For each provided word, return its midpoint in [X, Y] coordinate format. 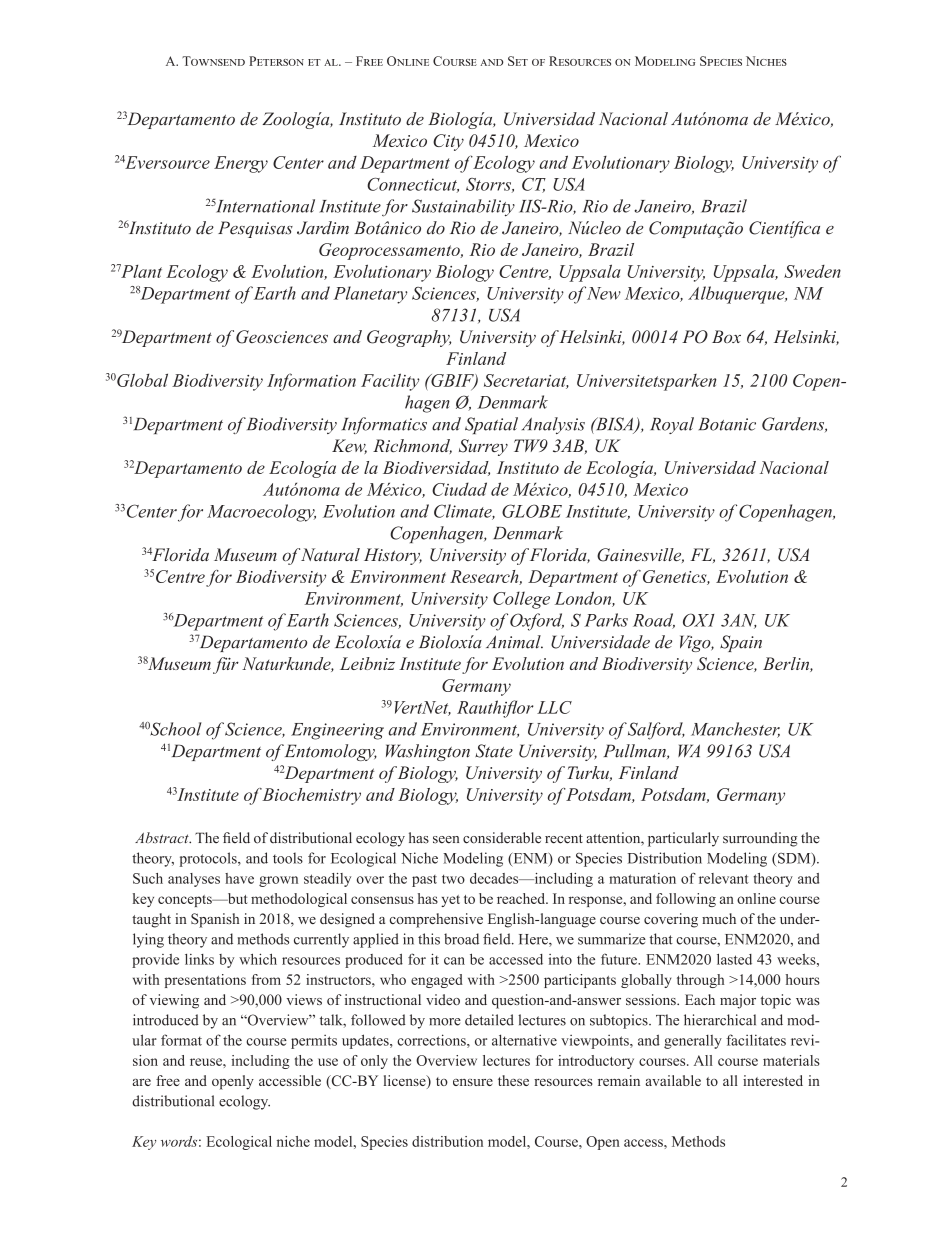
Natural [330, 554]
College [521, 600]
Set [518, 61]
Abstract [163, 837]
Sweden [812, 271]
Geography [409, 338]
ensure [473, 1082]
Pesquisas [255, 229]
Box [726, 336]
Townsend [213, 61]
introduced [166, 1020]
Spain [741, 643]
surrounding [760, 839]
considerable [502, 838]
